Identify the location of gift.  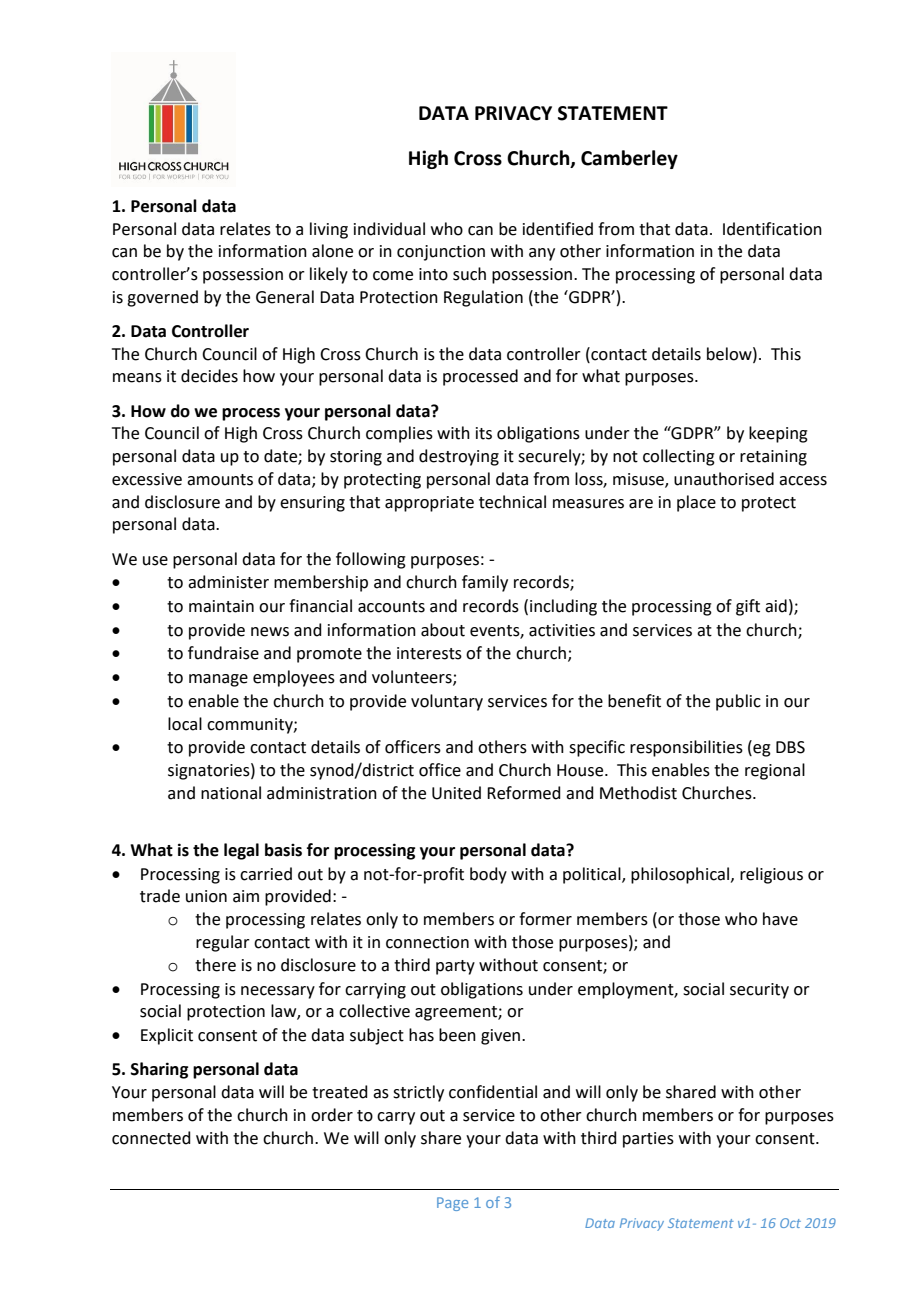
(748, 607).
